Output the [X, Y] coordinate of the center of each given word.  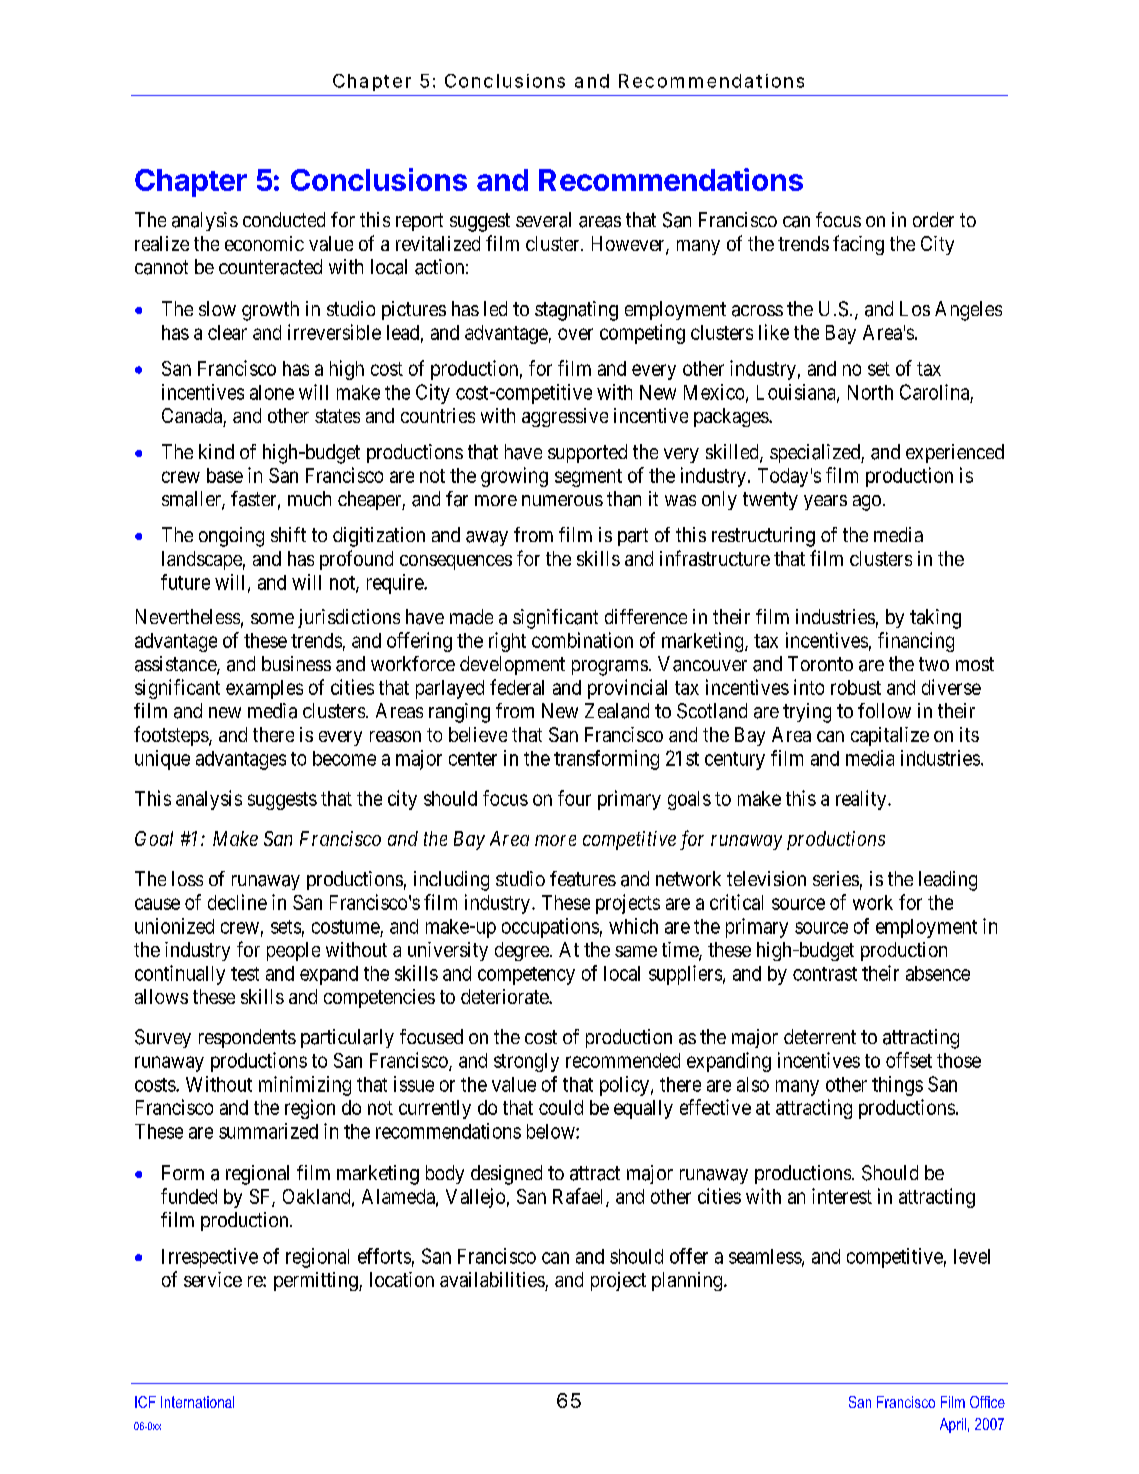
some [272, 618]
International [197, 1402]
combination [582, 640]
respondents [247, 1038]
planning [688, 1281]
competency [526, 976]
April [953, 1425]
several [543, 220]
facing [858, 245]
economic [264, 243]
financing [916, 642]
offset [909, 1060]
